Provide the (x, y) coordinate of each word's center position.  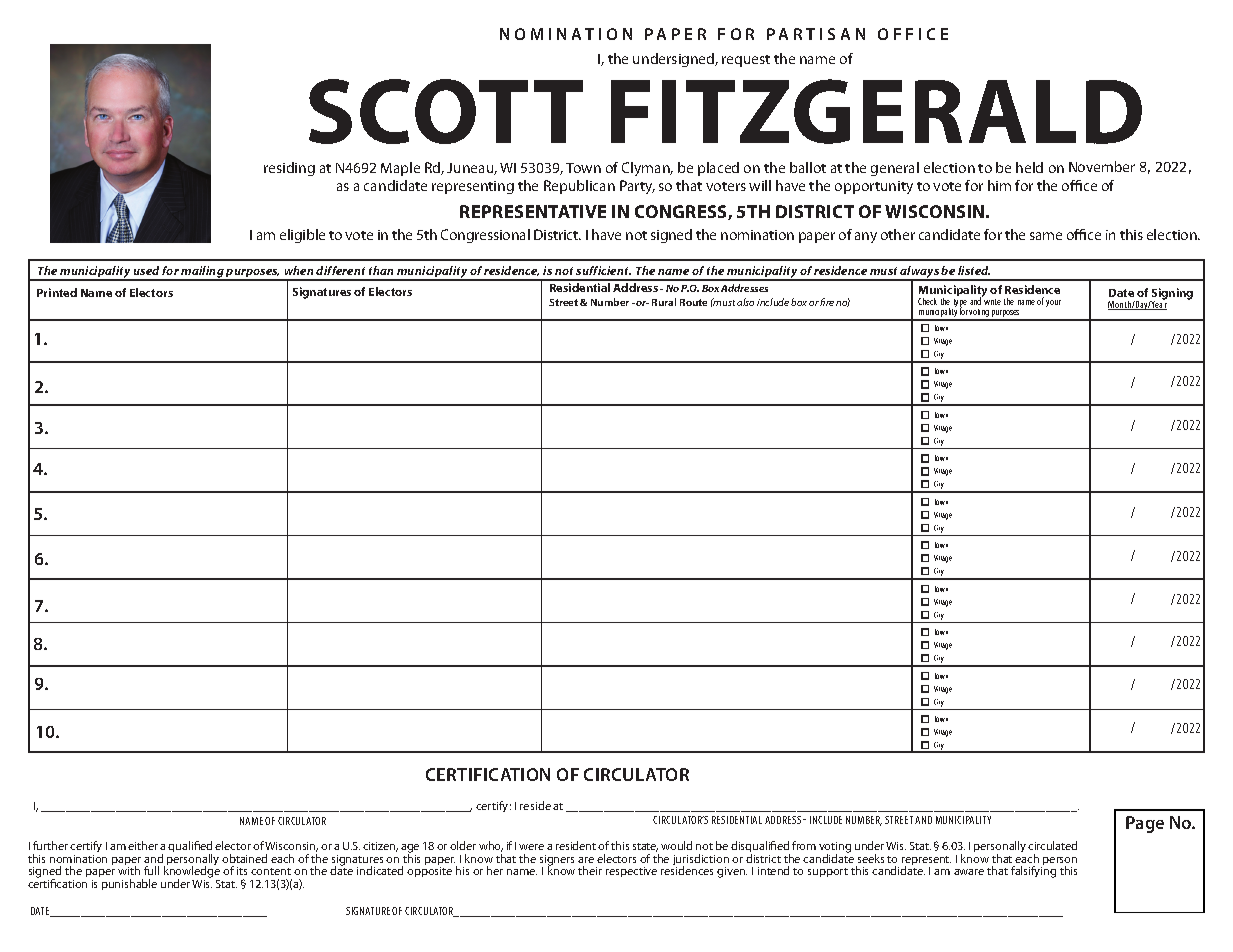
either (143, 845)
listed (974, 270)
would (676, 845)
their (590, 870)
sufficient (603, 270)
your (1053, 303)
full (151, 870)
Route (693, 302)
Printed (57, 292)
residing (289, 169)
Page (1145, 824)
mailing (203, 273)
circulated (1052, 845)
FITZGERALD (876, 111)
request (746, 61)
